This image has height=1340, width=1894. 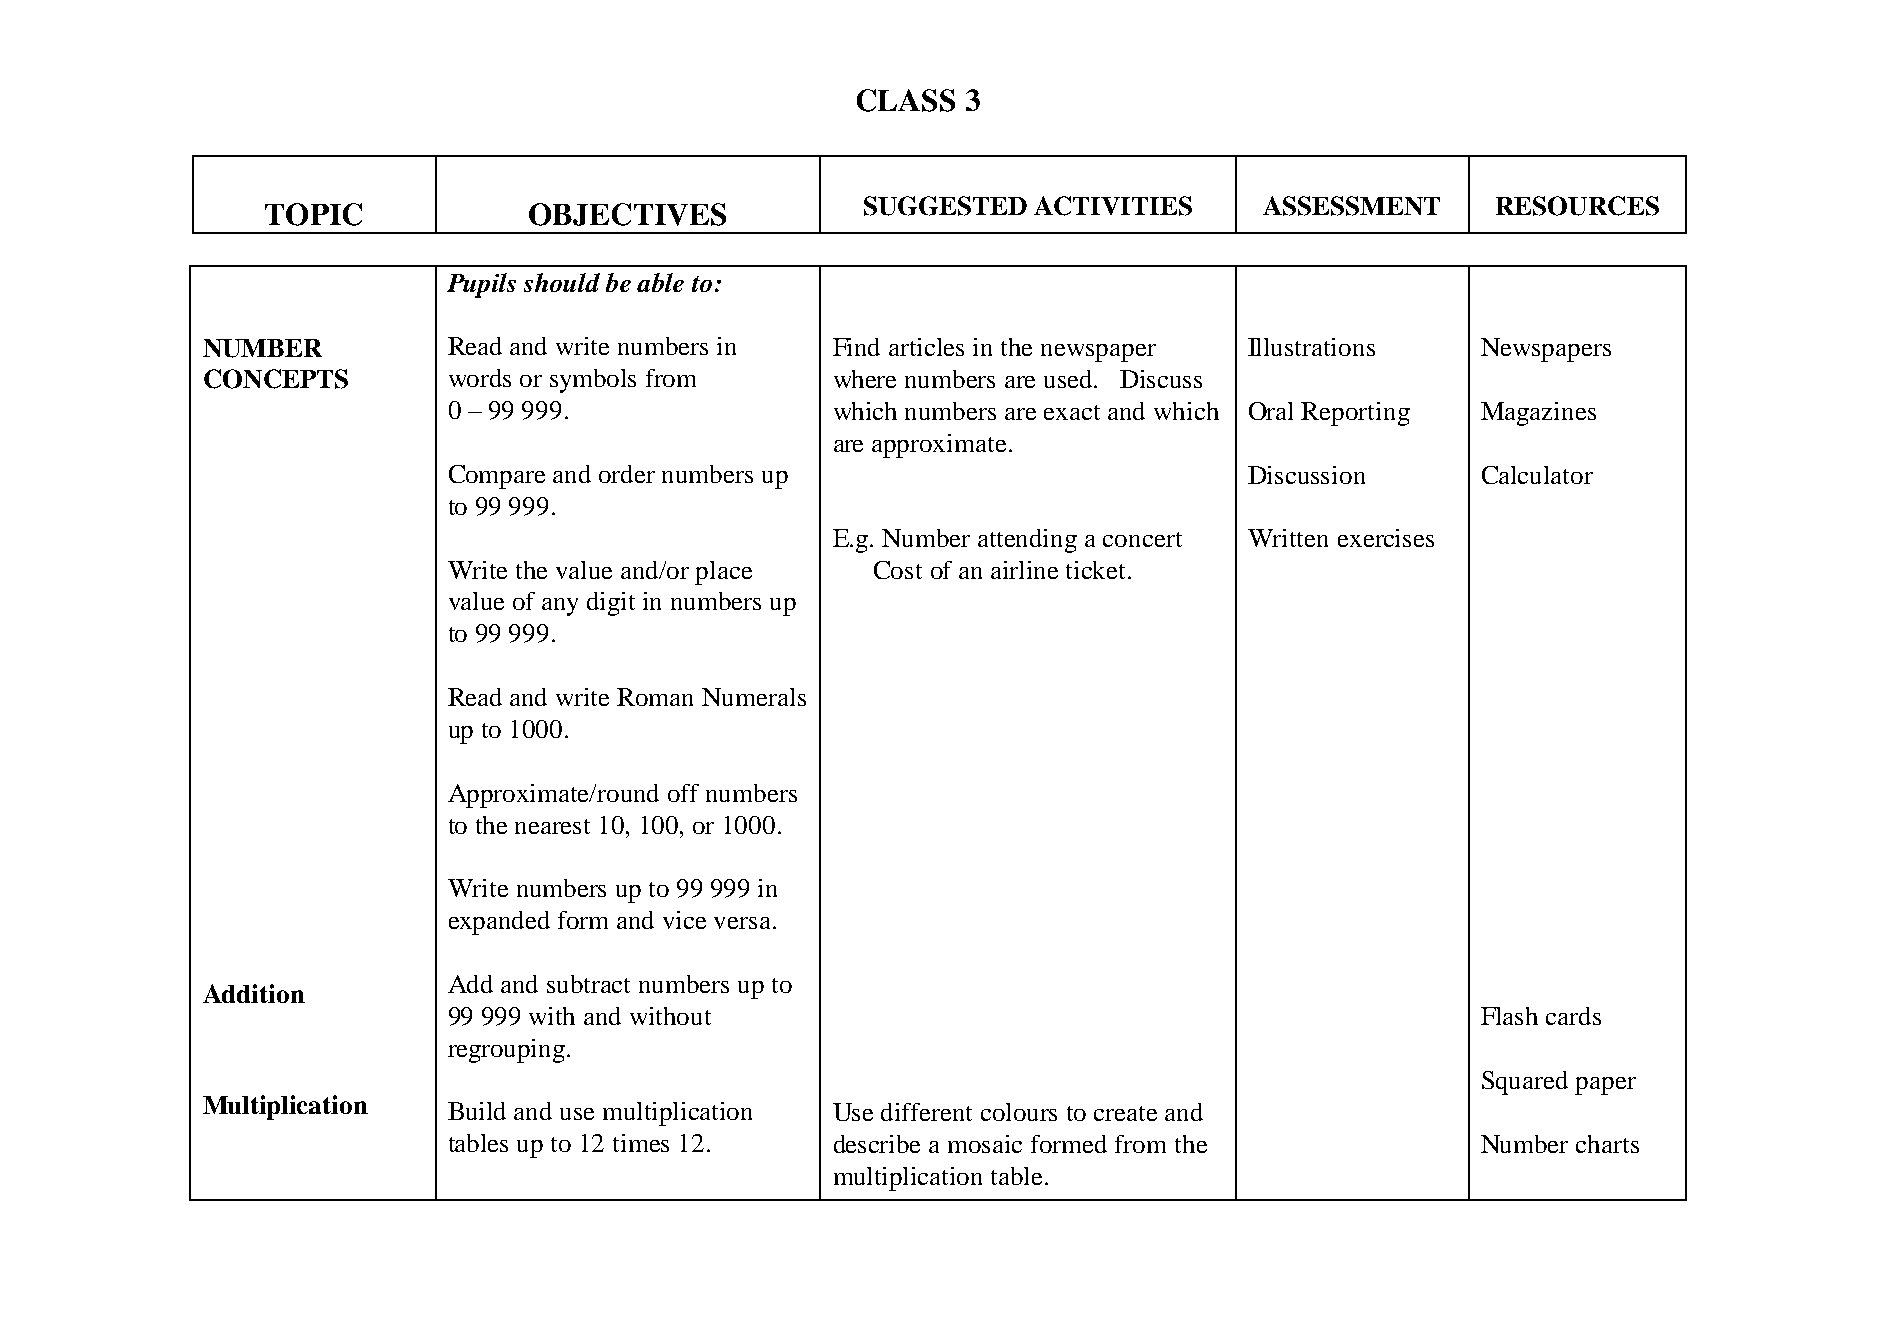 What do you see at coordinates (926, 1112) in the image?
I see `different` at bounding box center [926, 1112].
